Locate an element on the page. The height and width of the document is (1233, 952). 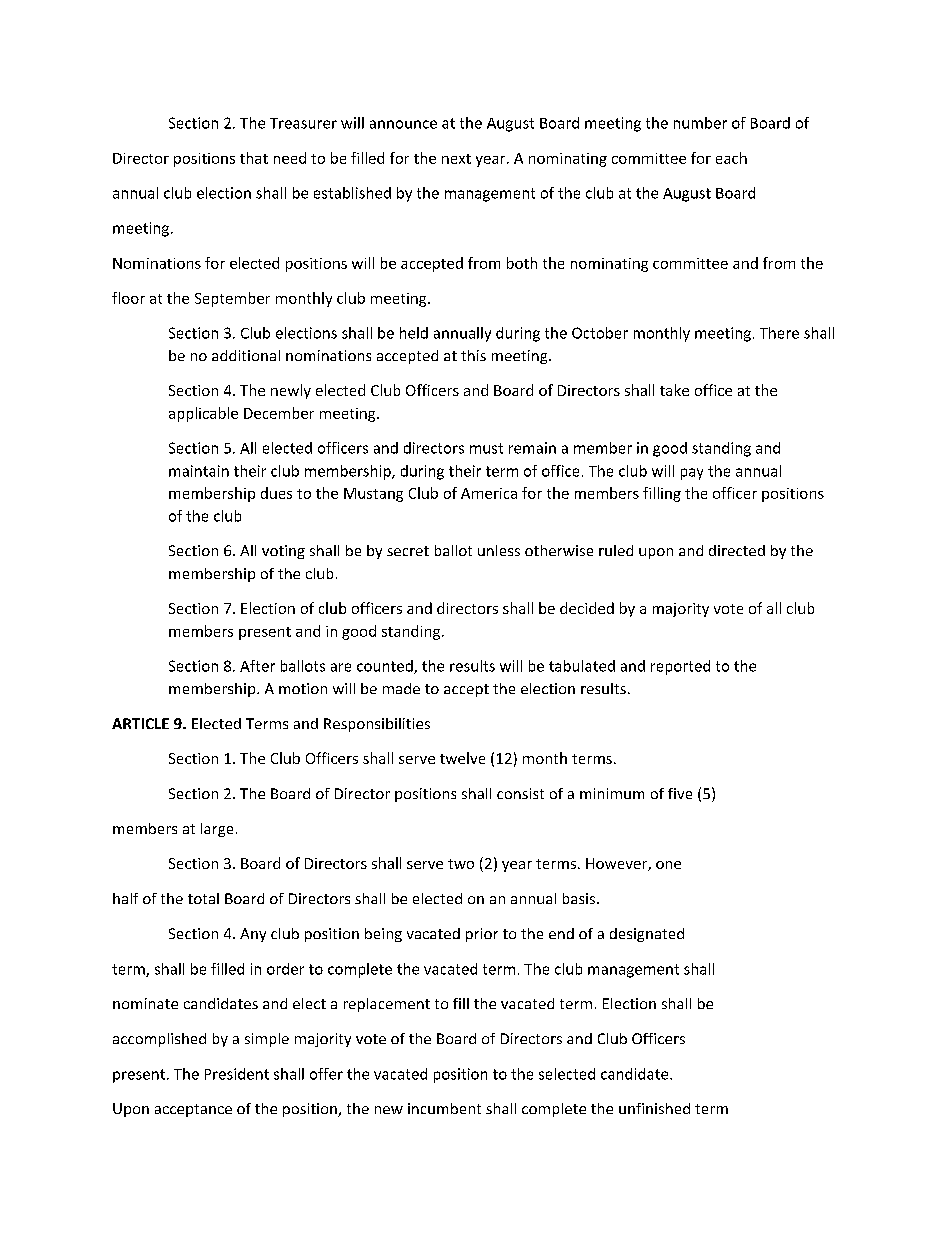
directed is located at coordinates (737, 550).
